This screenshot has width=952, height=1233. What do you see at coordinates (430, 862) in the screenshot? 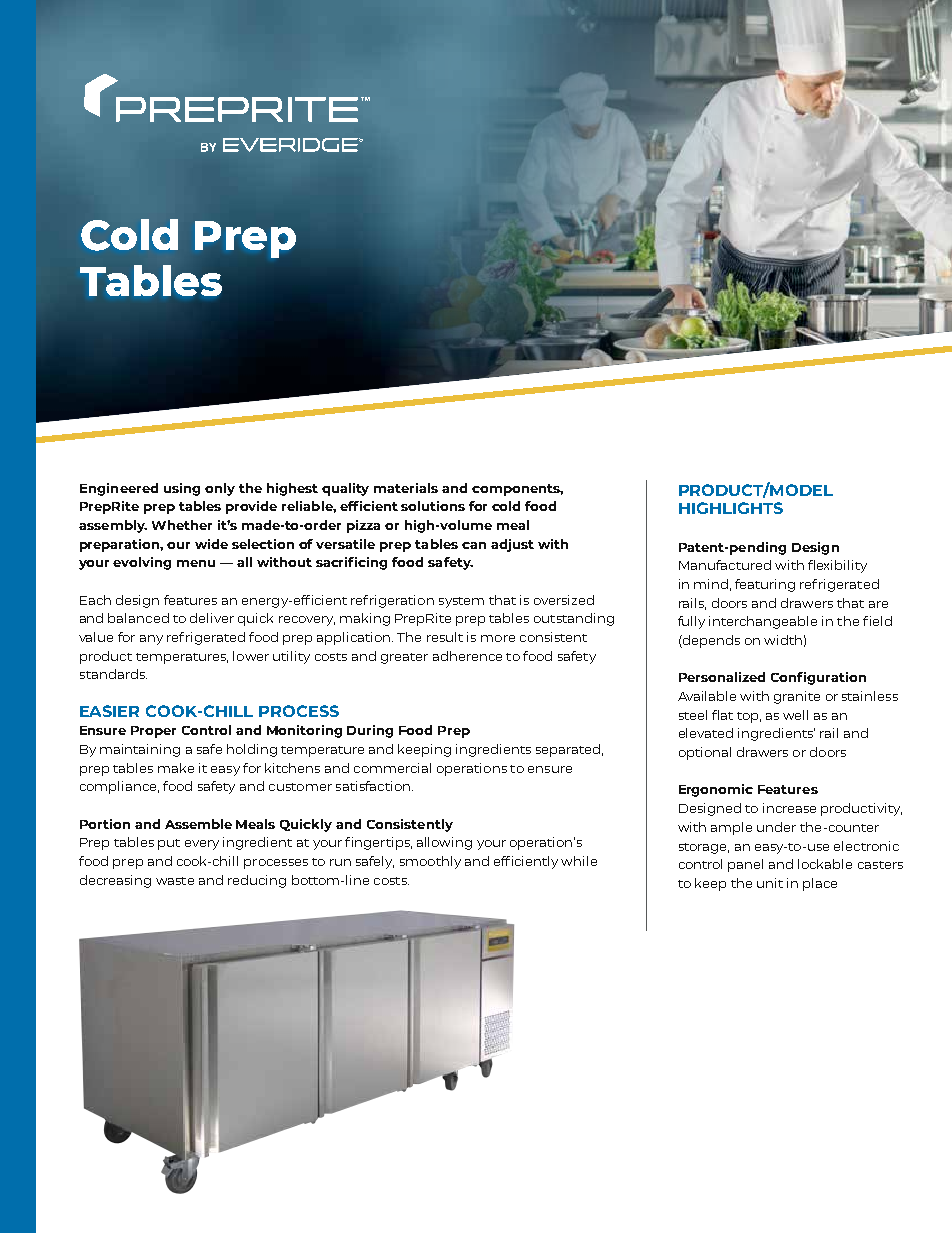
I see `smoothly` at bounding box center [430, 862].
